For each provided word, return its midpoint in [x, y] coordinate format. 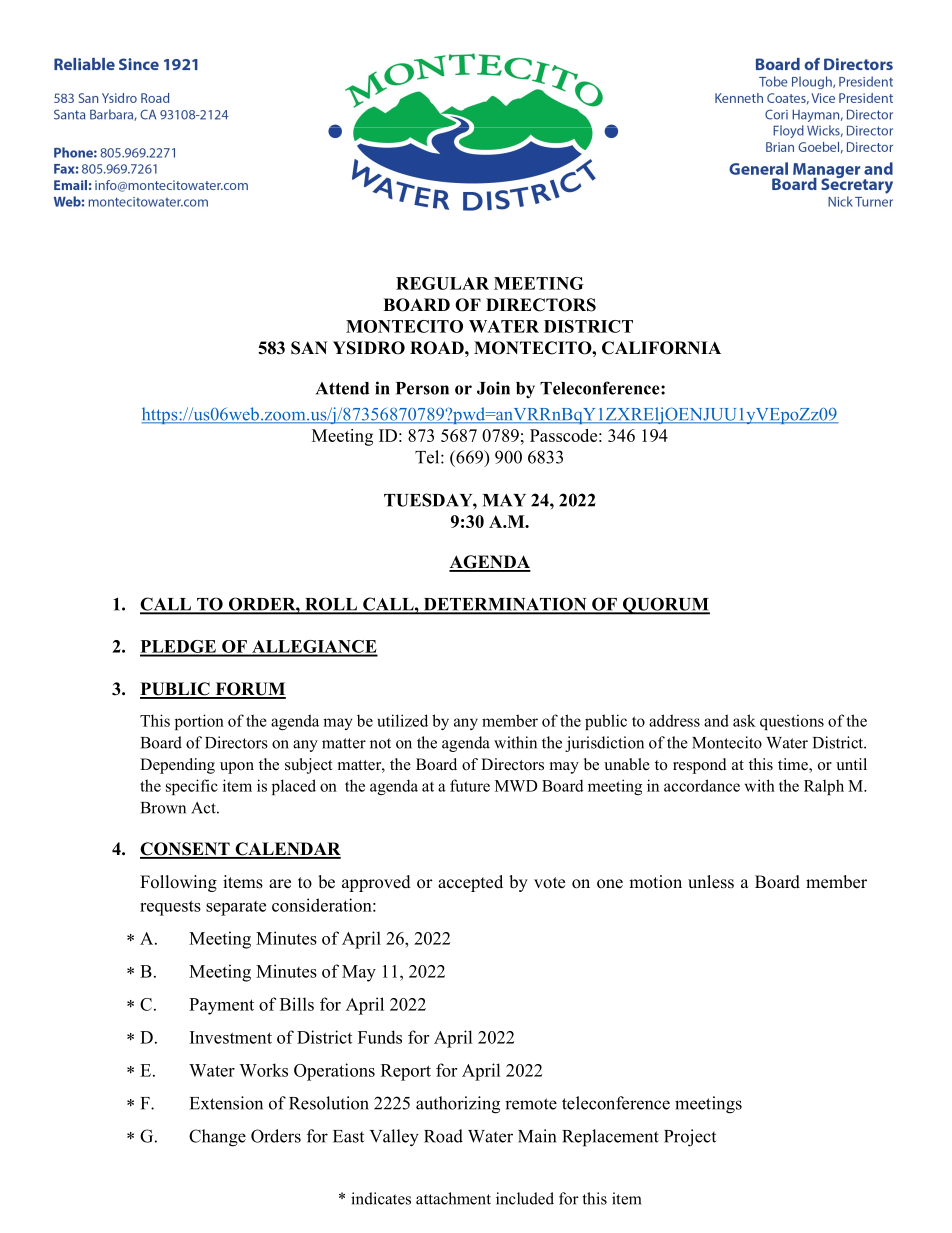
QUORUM [665, 606]
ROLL [331, 605]
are [280, 884]
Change [217, 1138]
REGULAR [442, 283]
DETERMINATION [505, 605]
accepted [470, 883]
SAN [309, 348]
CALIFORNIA [661, 348]
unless [711, 882]
